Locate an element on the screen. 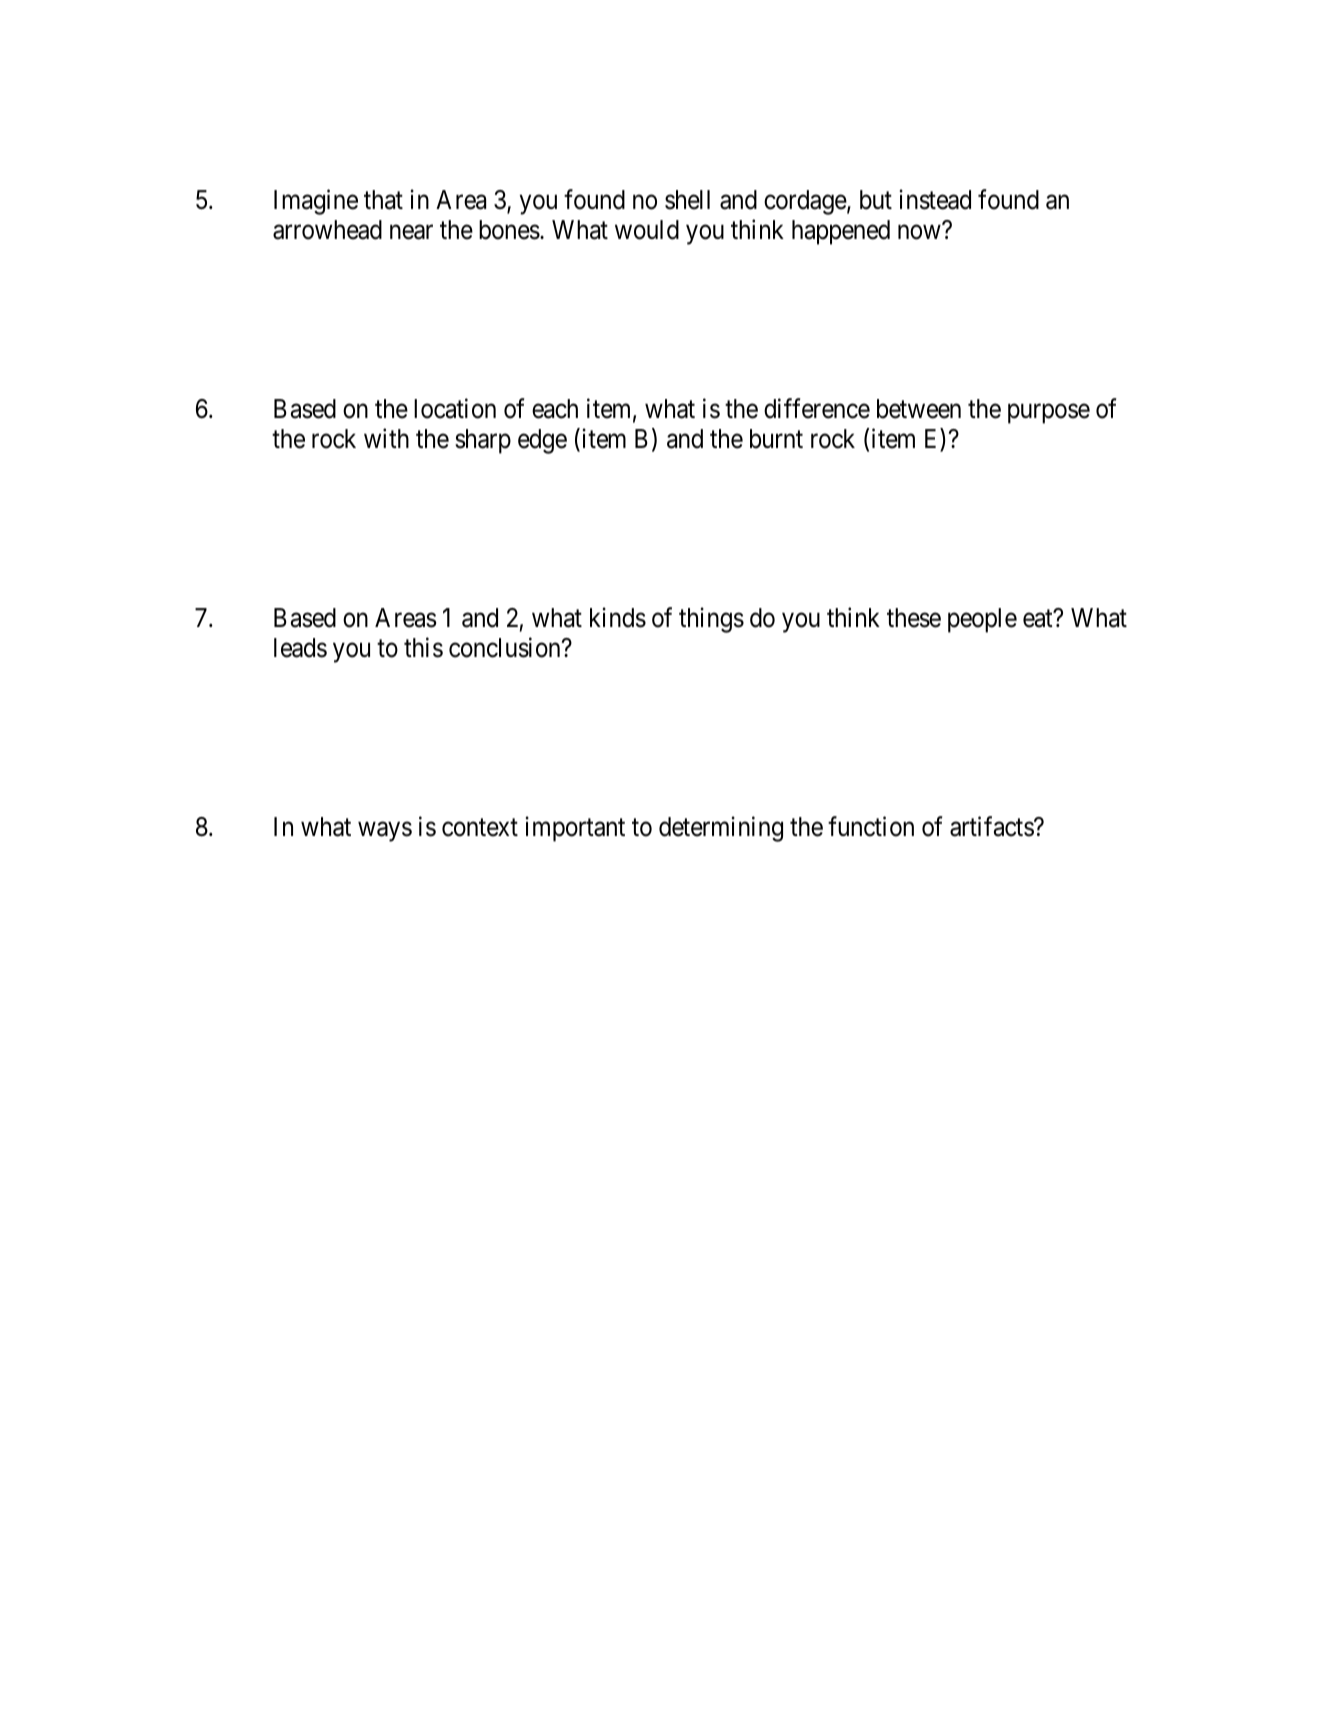 This screenshot has height=1714, width=1324. these is located at coordinates (914, 618).
